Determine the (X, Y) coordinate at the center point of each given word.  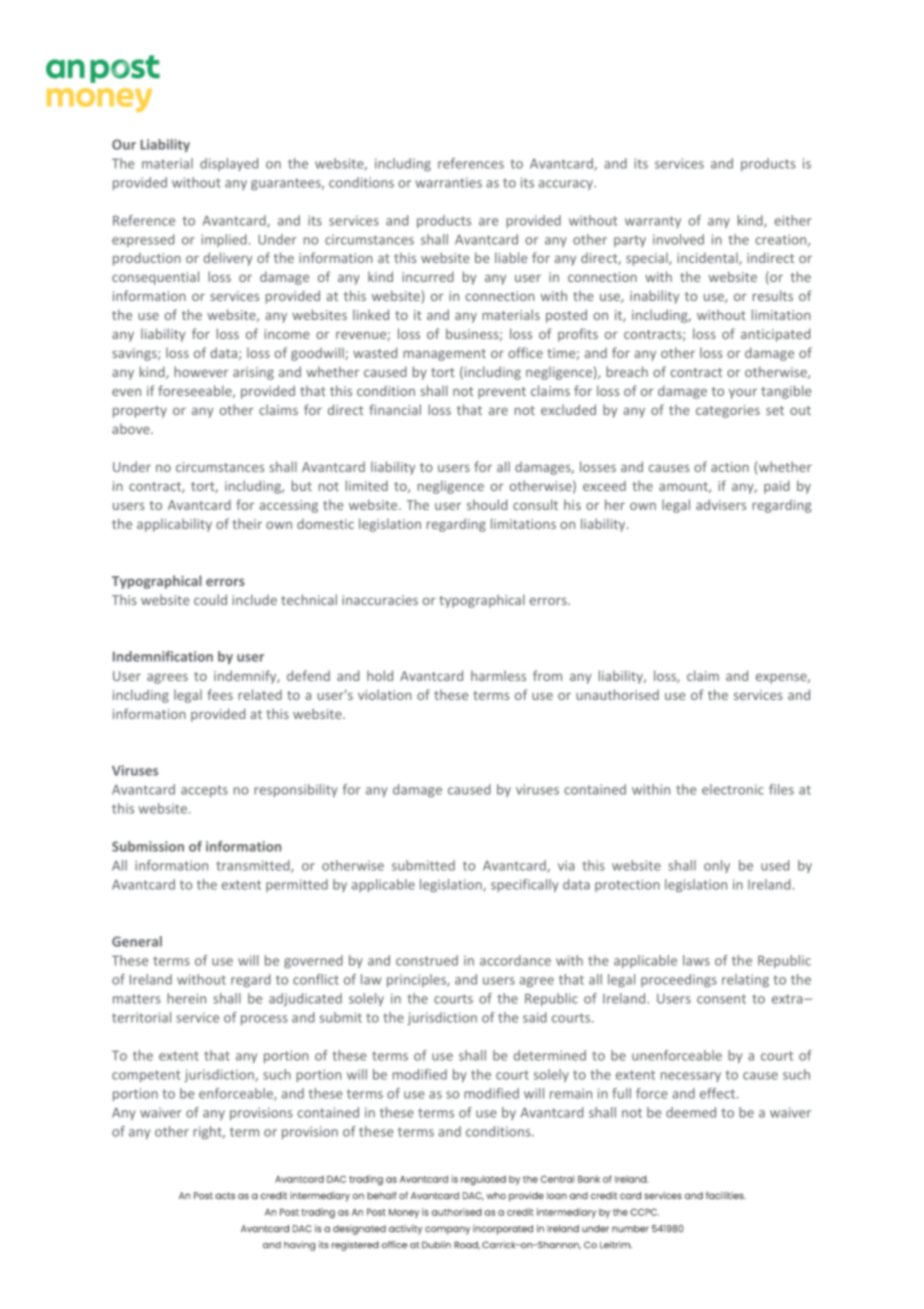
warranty (653, 222)
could (210, 599)
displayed (229, 164)
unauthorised (617, 694)
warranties (448, 182)
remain (571, 1093)
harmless (498, 675)
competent (146, 1076)
